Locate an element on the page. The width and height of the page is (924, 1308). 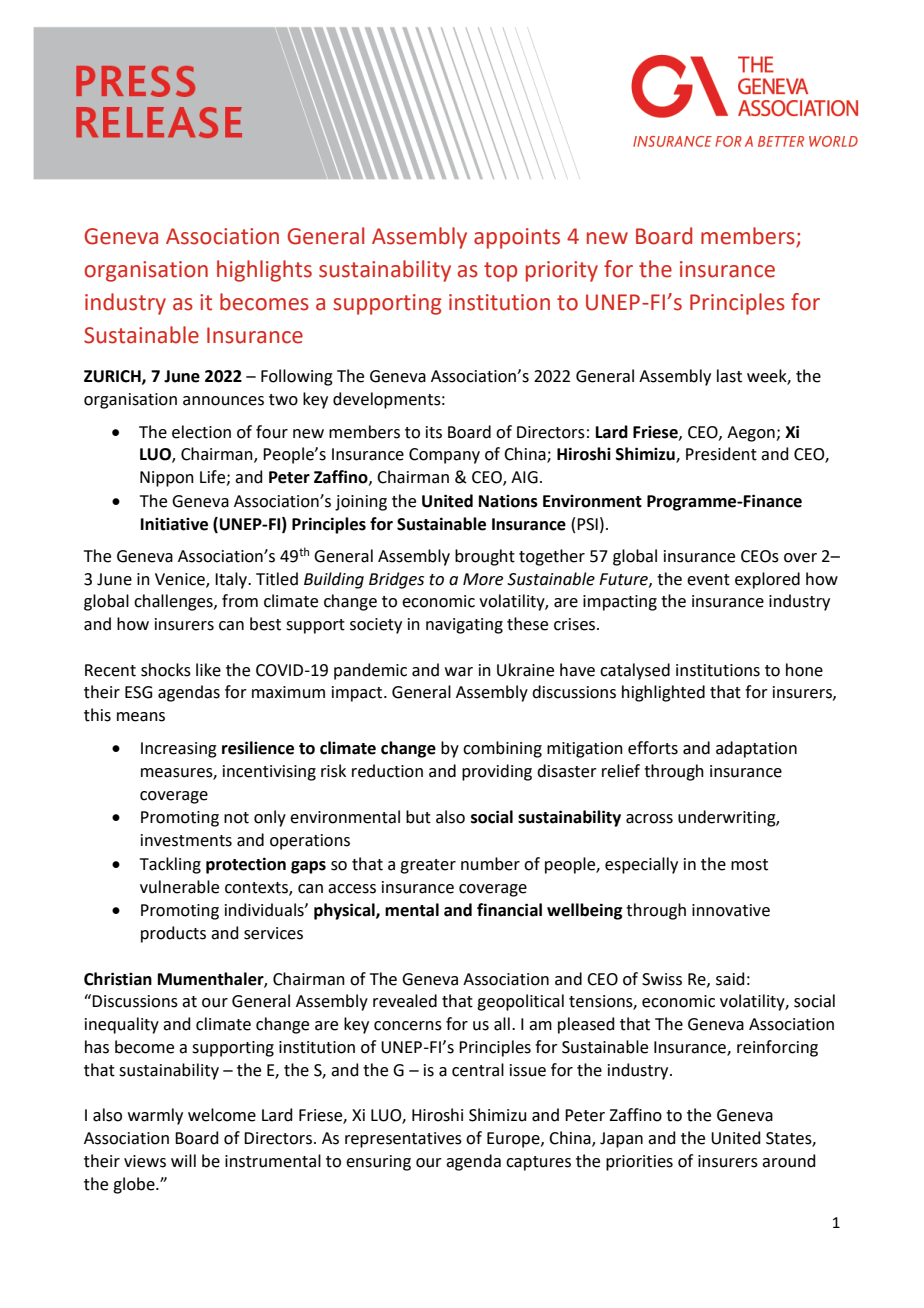
priority is located at coordinates (562, 271).
